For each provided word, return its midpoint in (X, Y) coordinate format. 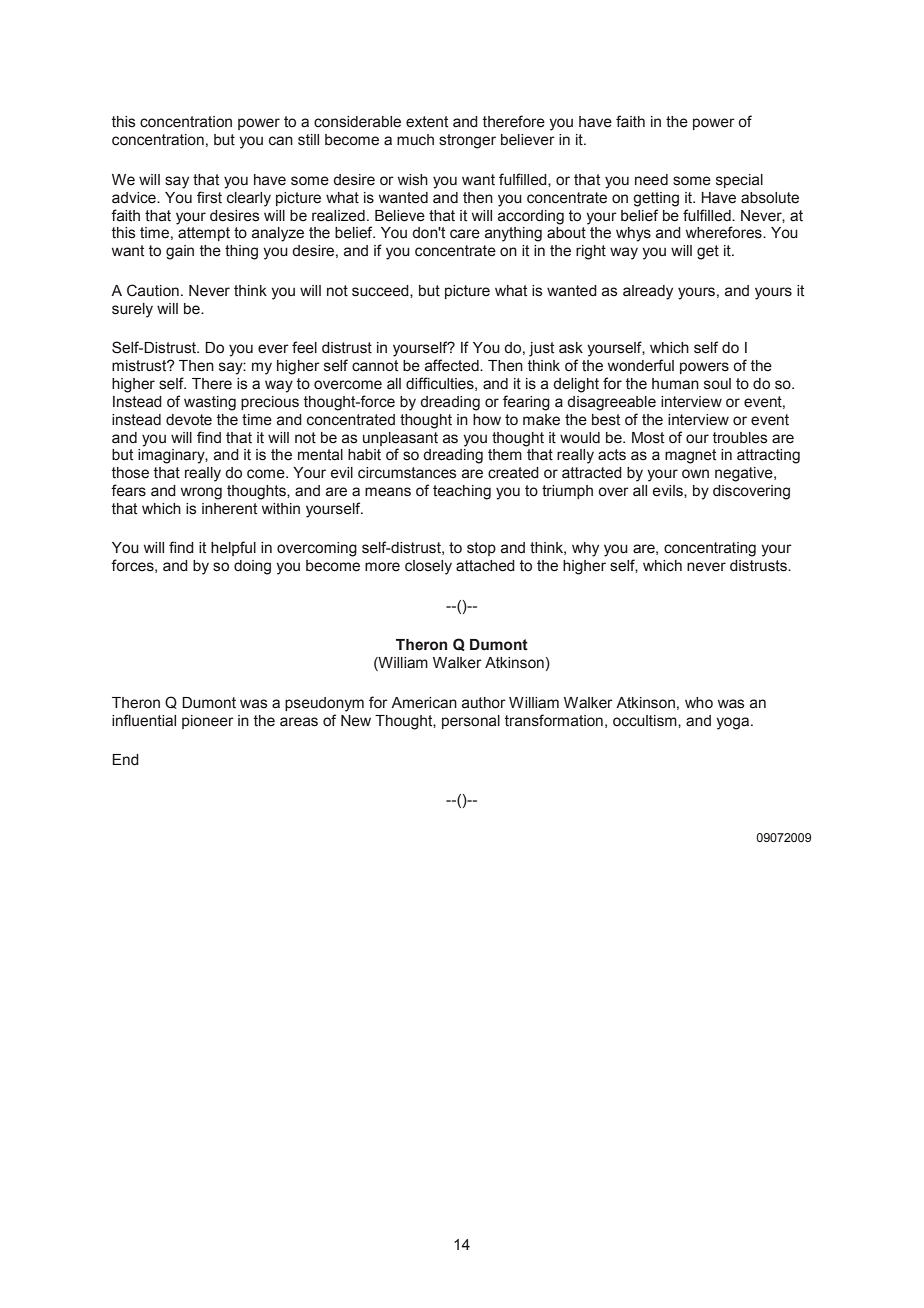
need (651, 180)
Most (648, 438)
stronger (467, 141)
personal (471, 722)
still (308, 140)
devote (189, 420)
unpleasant (400, 439)
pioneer (208, 722)
